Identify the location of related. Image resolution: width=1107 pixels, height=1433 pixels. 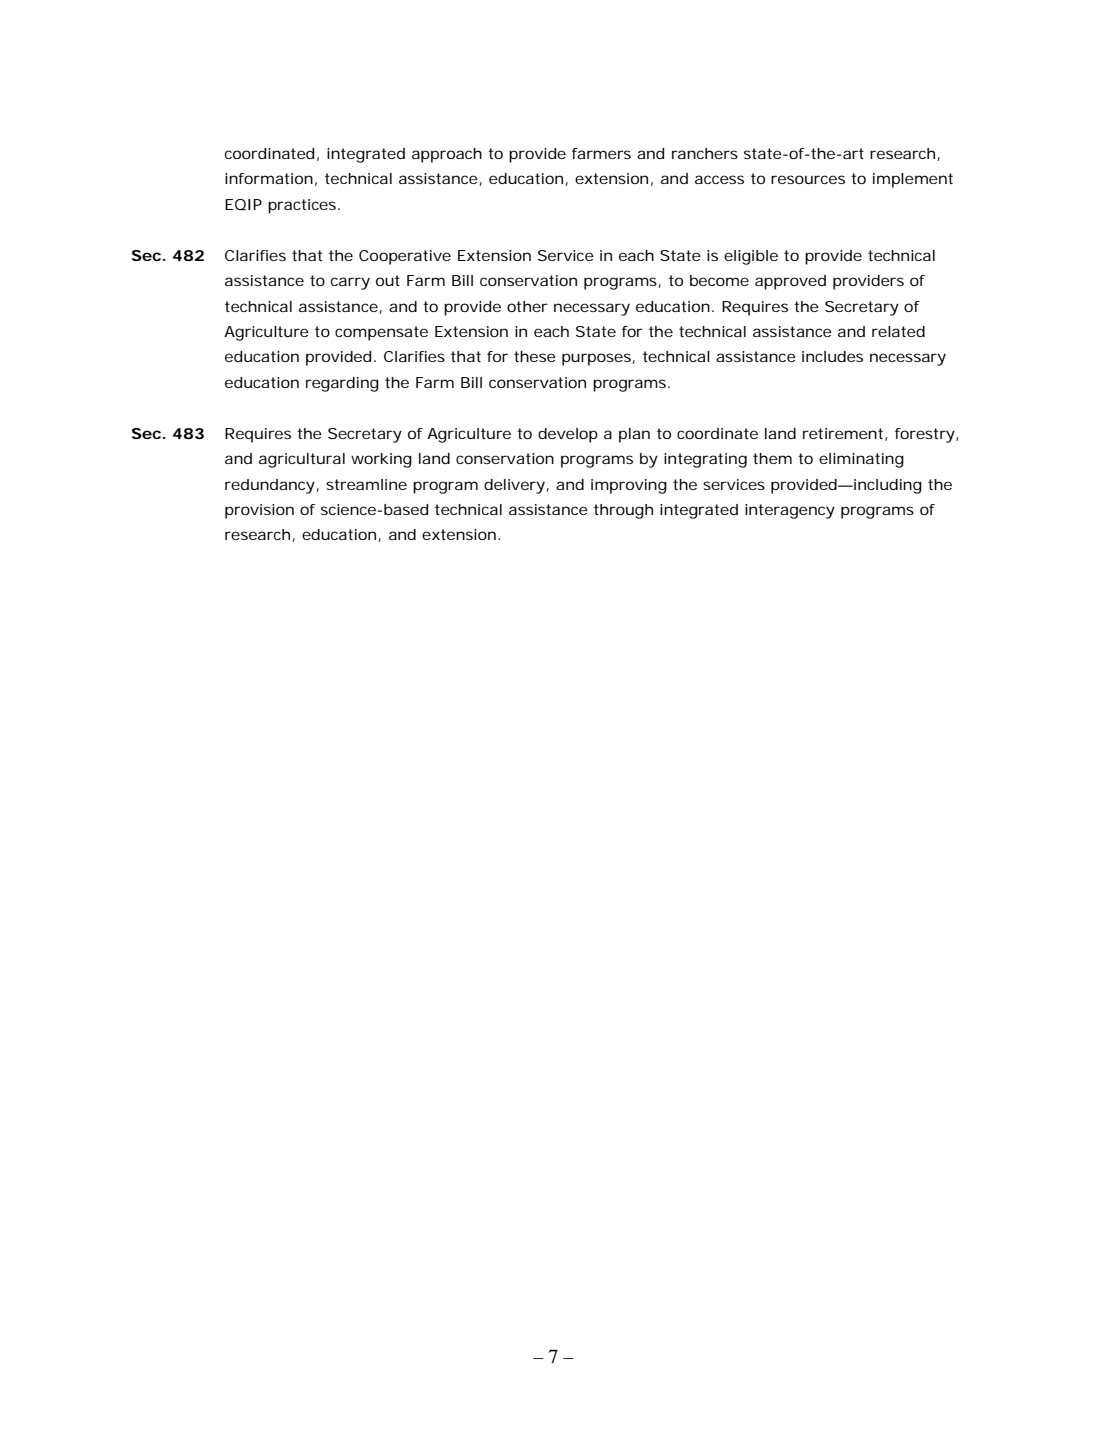
(898, 331).
